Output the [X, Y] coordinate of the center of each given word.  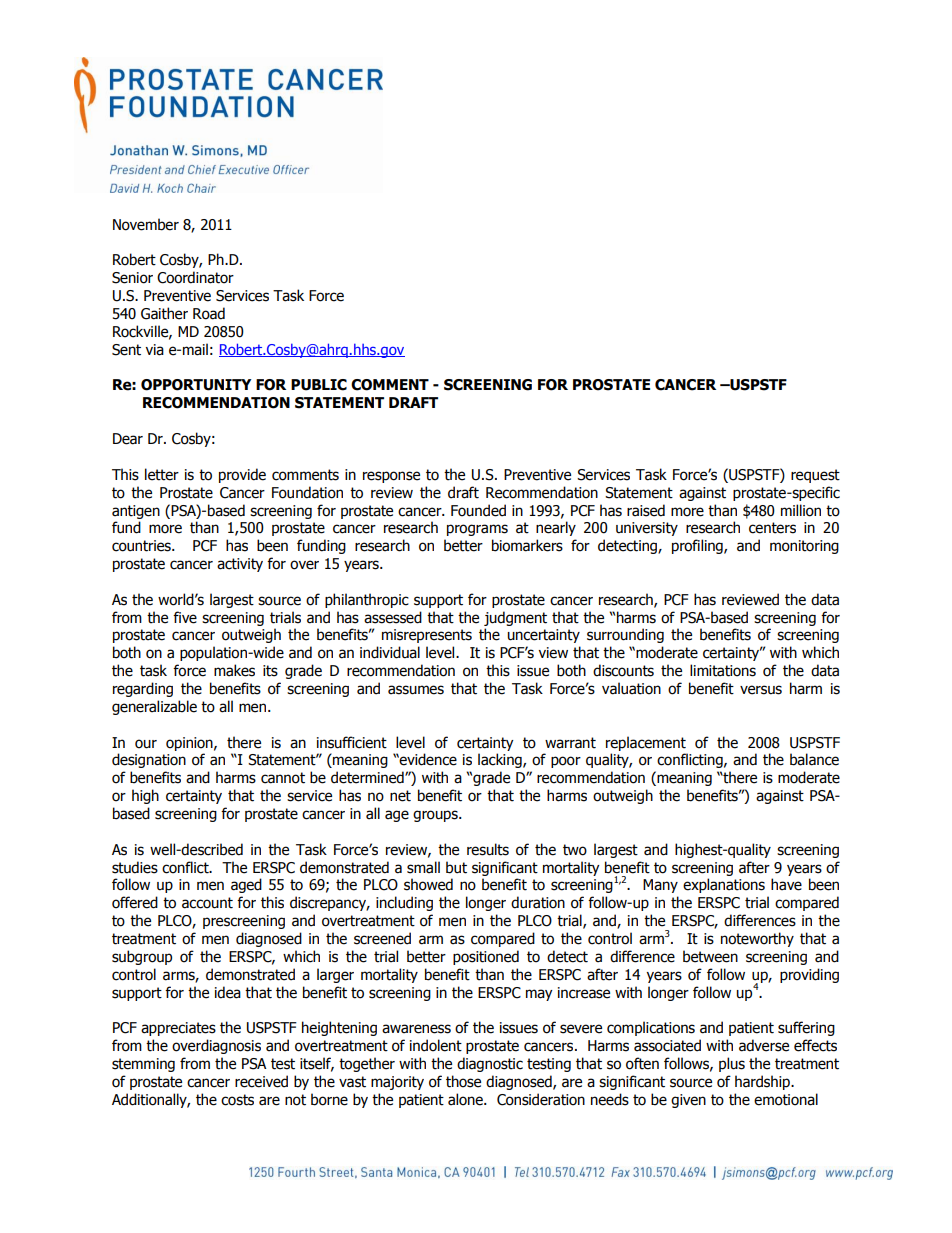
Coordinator [195, 277]
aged [246, 885]
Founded [478, 510]
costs [237, 1100]
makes [234, 670]
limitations [723, 670]
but [456, 867]
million [801, 510]
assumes [416, 690]
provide [242, 475]
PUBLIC [319, 385]
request [815, 476]
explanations [724, 885]
